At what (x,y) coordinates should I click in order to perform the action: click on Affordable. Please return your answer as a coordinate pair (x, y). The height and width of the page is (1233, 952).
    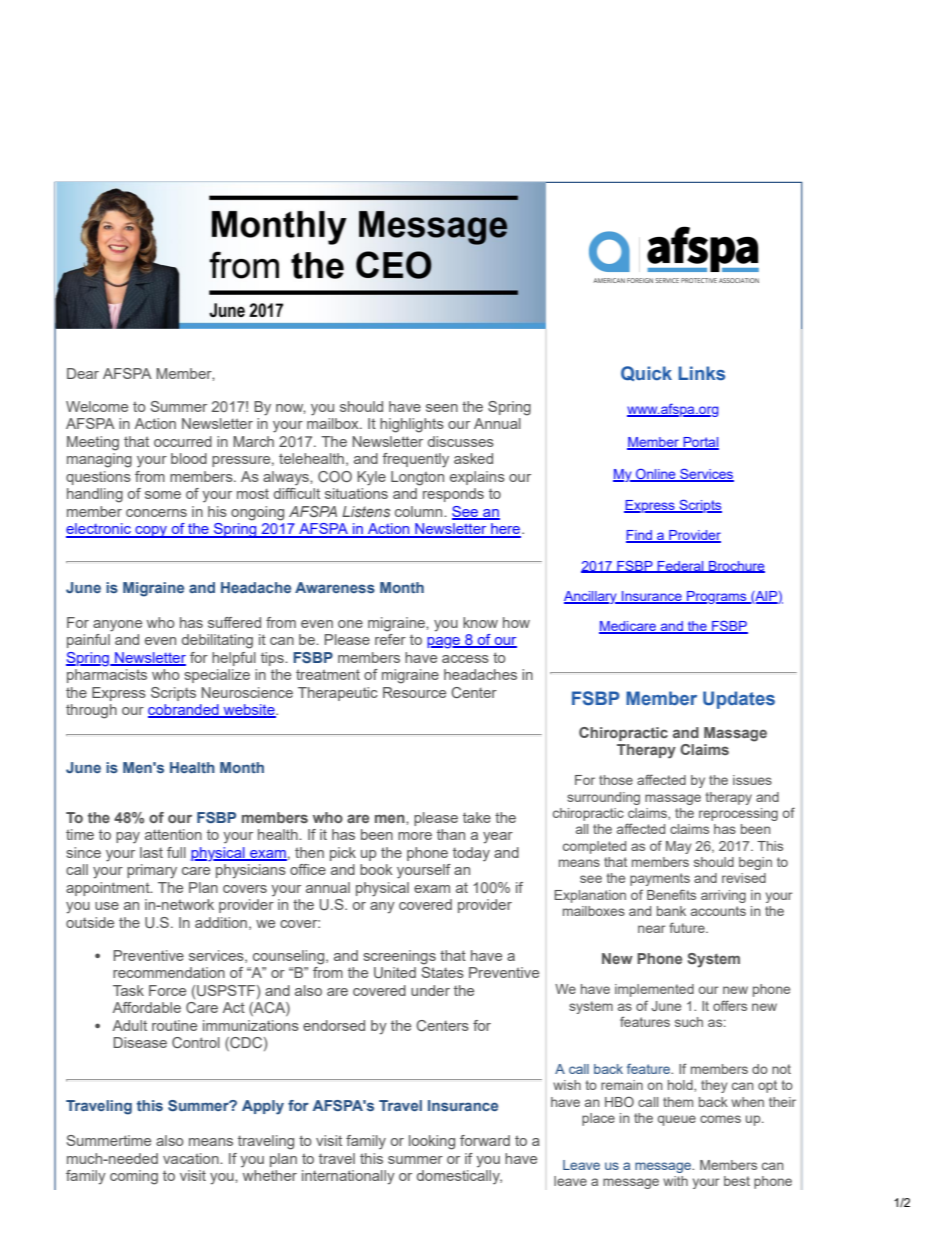
    Looking at the image, I should click on (147, 1007).
